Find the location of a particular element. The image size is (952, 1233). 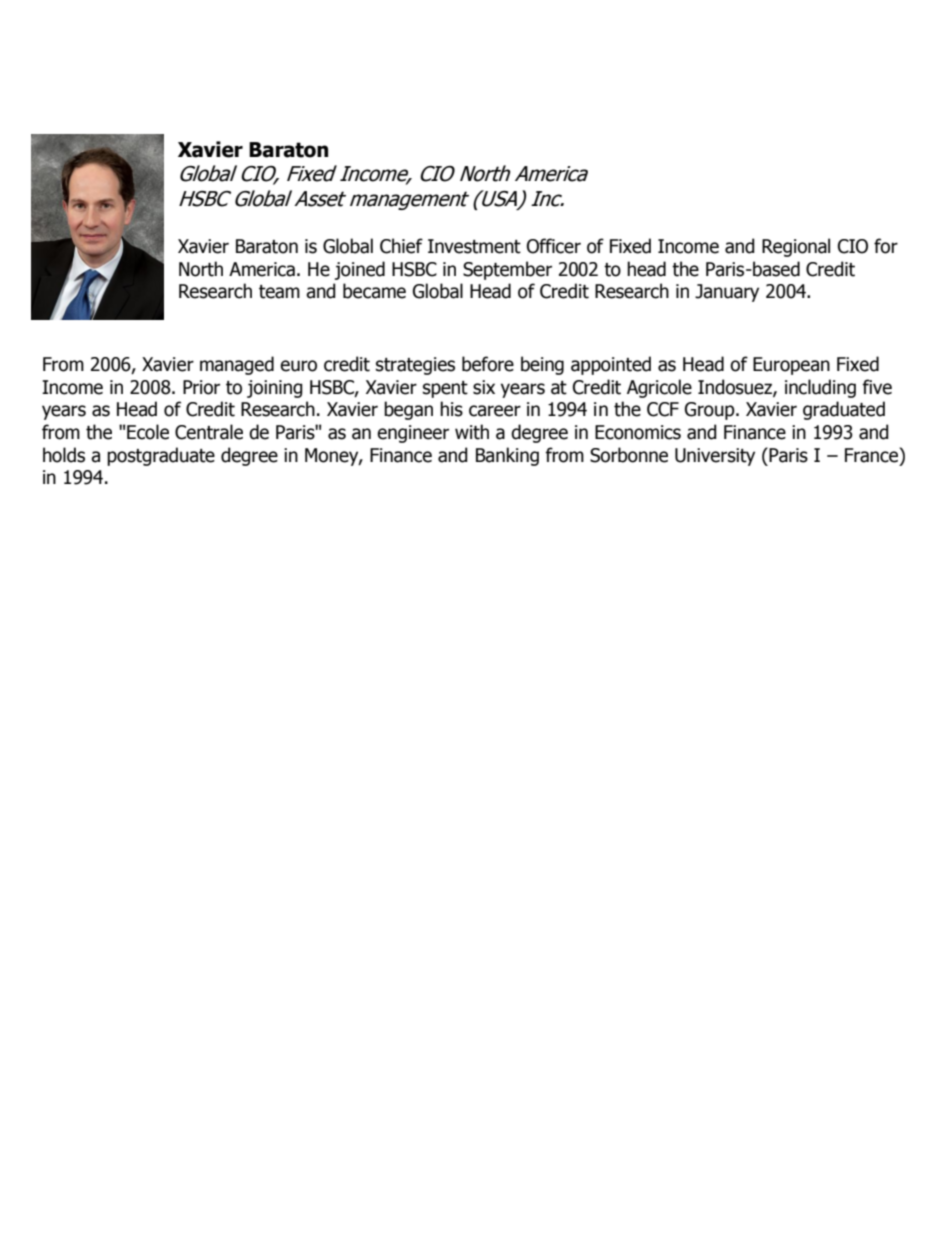

Investment is located at coordinates (474, 246).
